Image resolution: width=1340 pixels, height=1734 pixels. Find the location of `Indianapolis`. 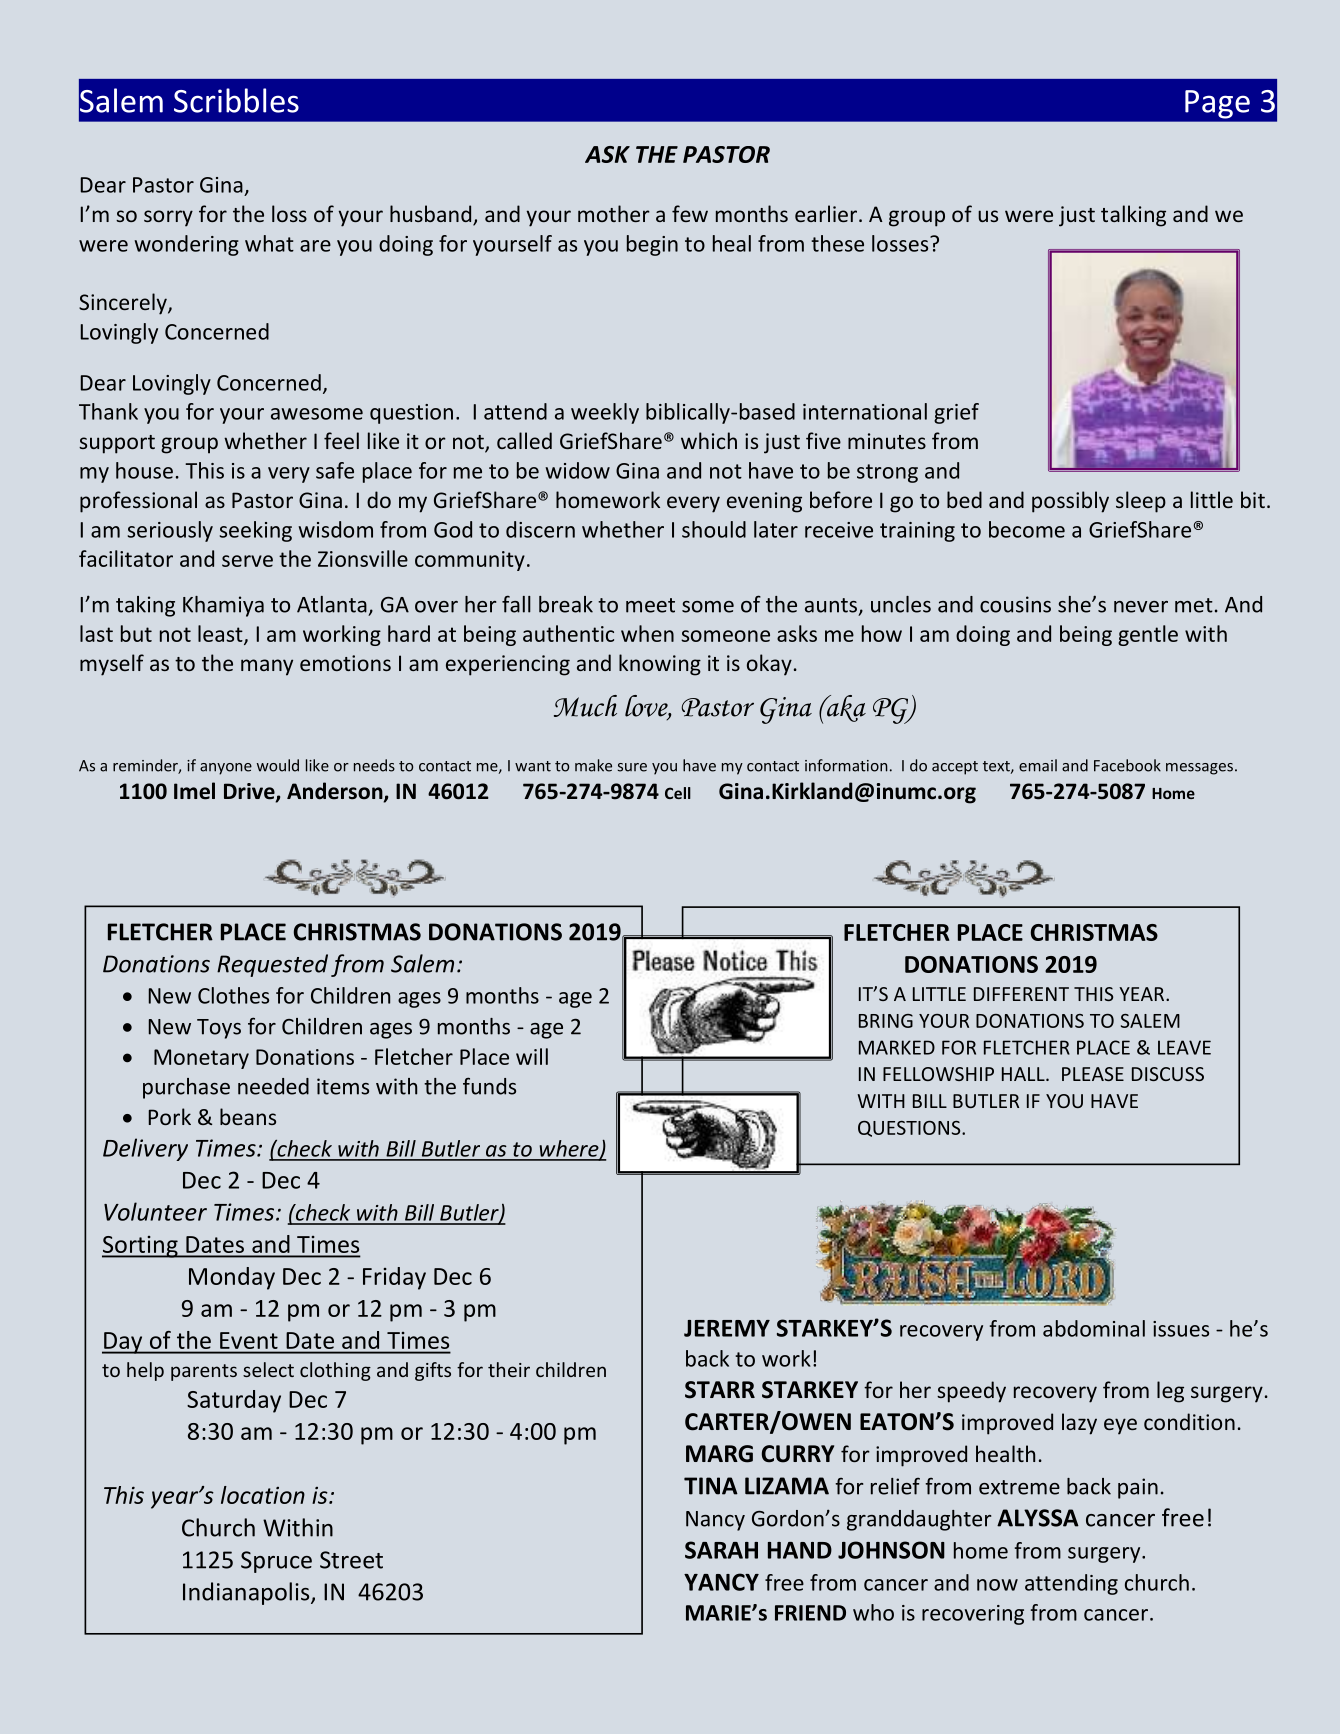

Indianapolis is located at coordinates (247, 1593).
